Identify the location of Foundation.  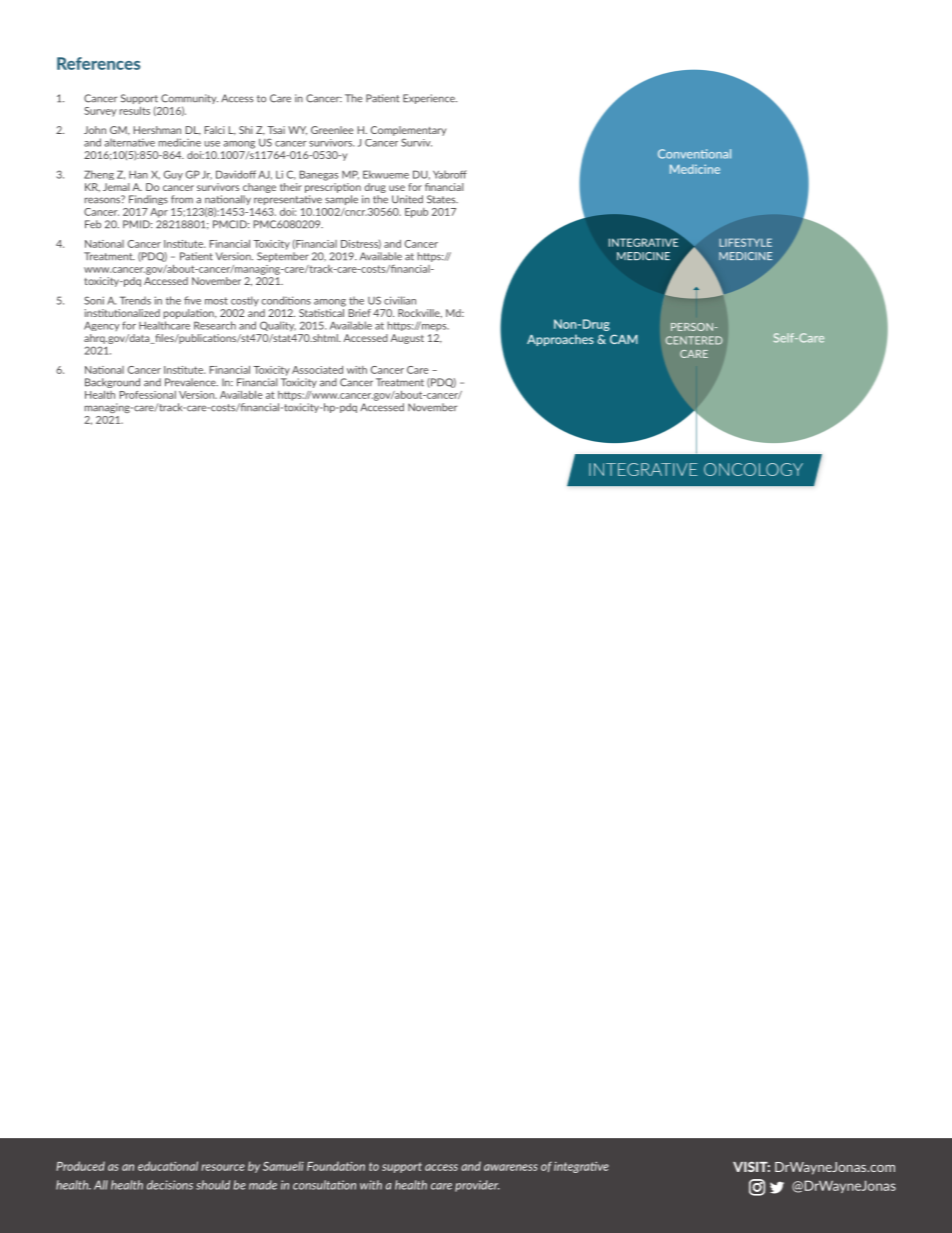
(336, 1166).
